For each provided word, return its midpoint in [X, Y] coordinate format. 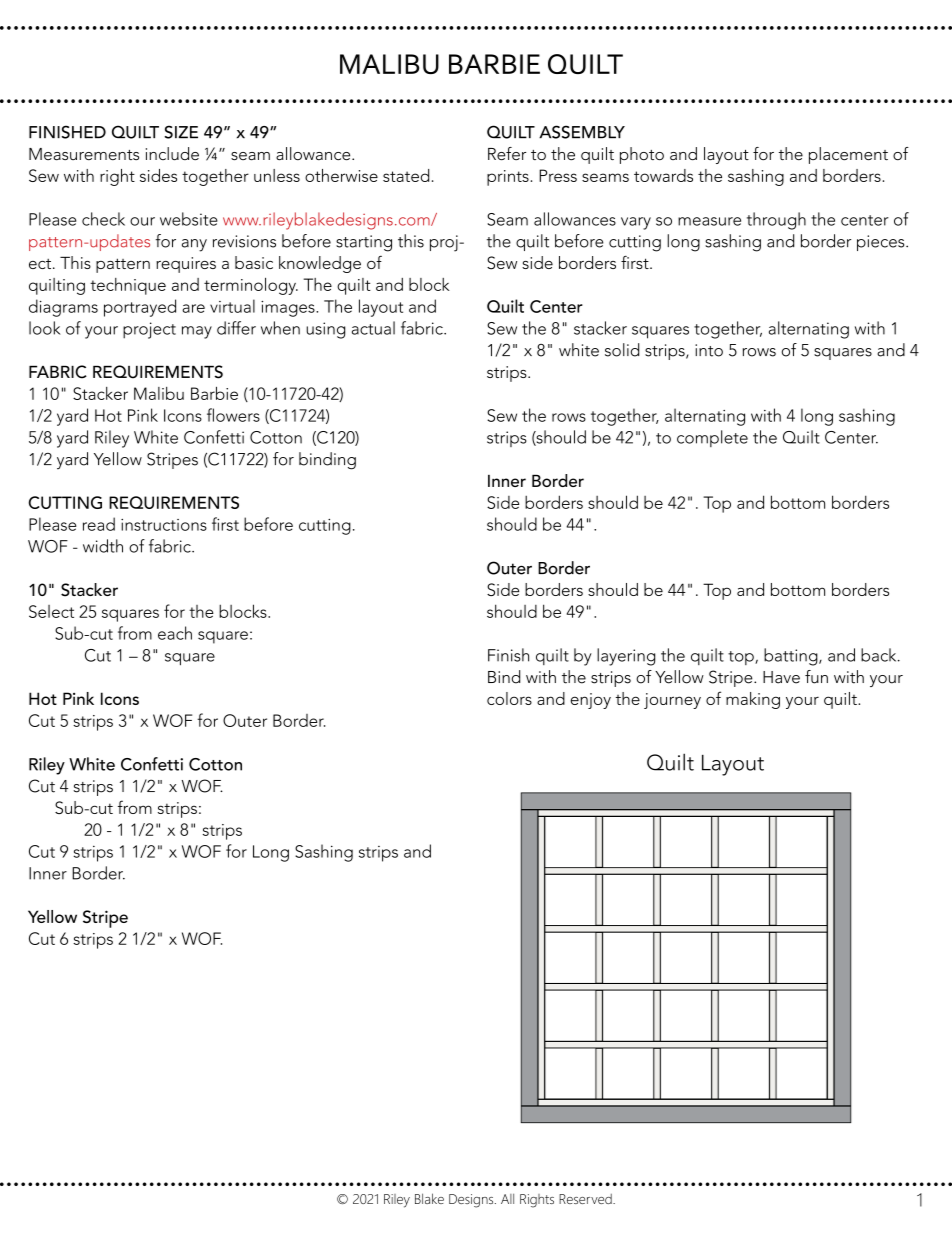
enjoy [591, 701]
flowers [233, 415]
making [753, 700]
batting [792, 657]
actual [373, 328]
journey [672, 701]
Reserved [586, 1199]
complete [712, 438]
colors [509, 698]
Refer [507, 154]
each [175, 633]
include [172, 154]
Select [51, 611]
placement [848, 155]
